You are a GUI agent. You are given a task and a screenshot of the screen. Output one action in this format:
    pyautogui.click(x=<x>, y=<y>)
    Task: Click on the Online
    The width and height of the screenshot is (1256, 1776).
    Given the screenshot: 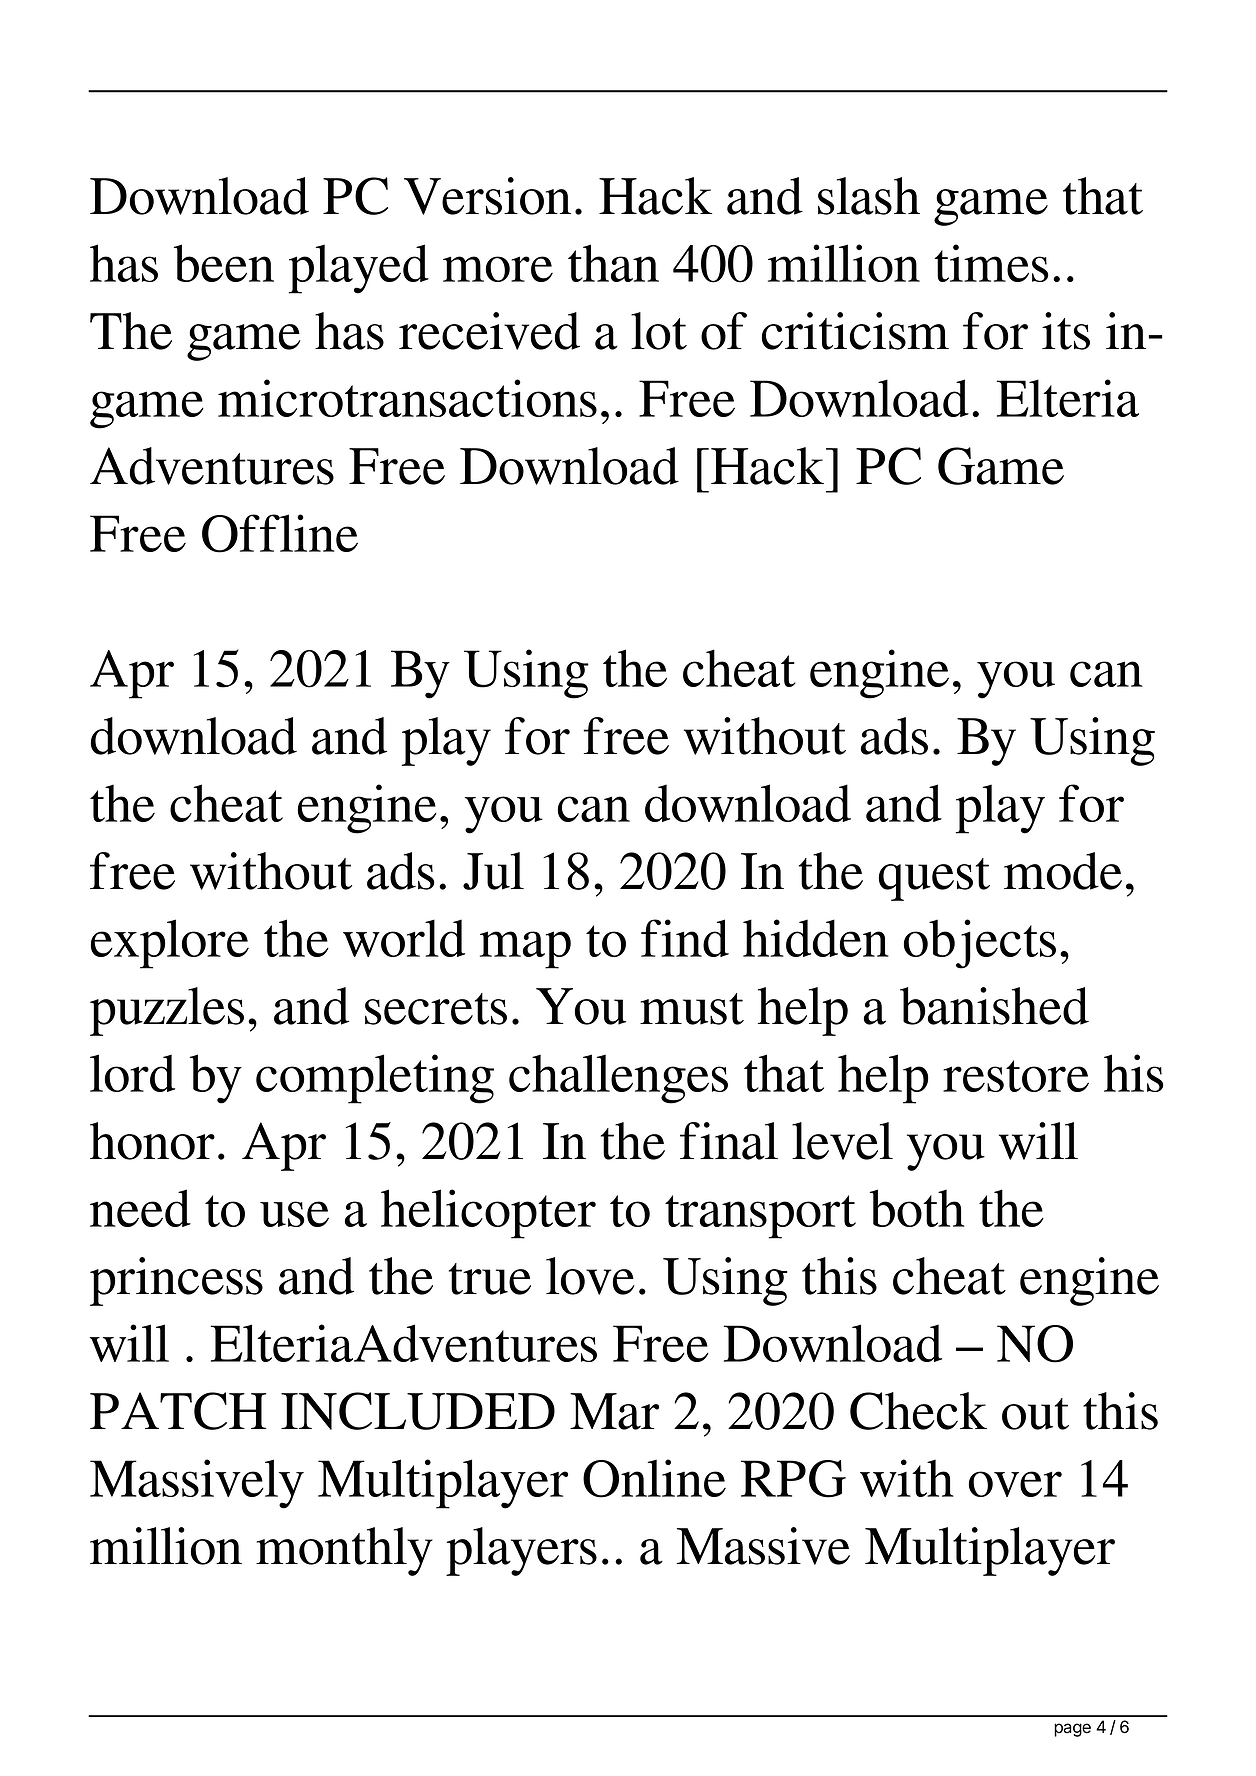 What is the action you would take?
    pyautogui.click(x=654, y=1478)
